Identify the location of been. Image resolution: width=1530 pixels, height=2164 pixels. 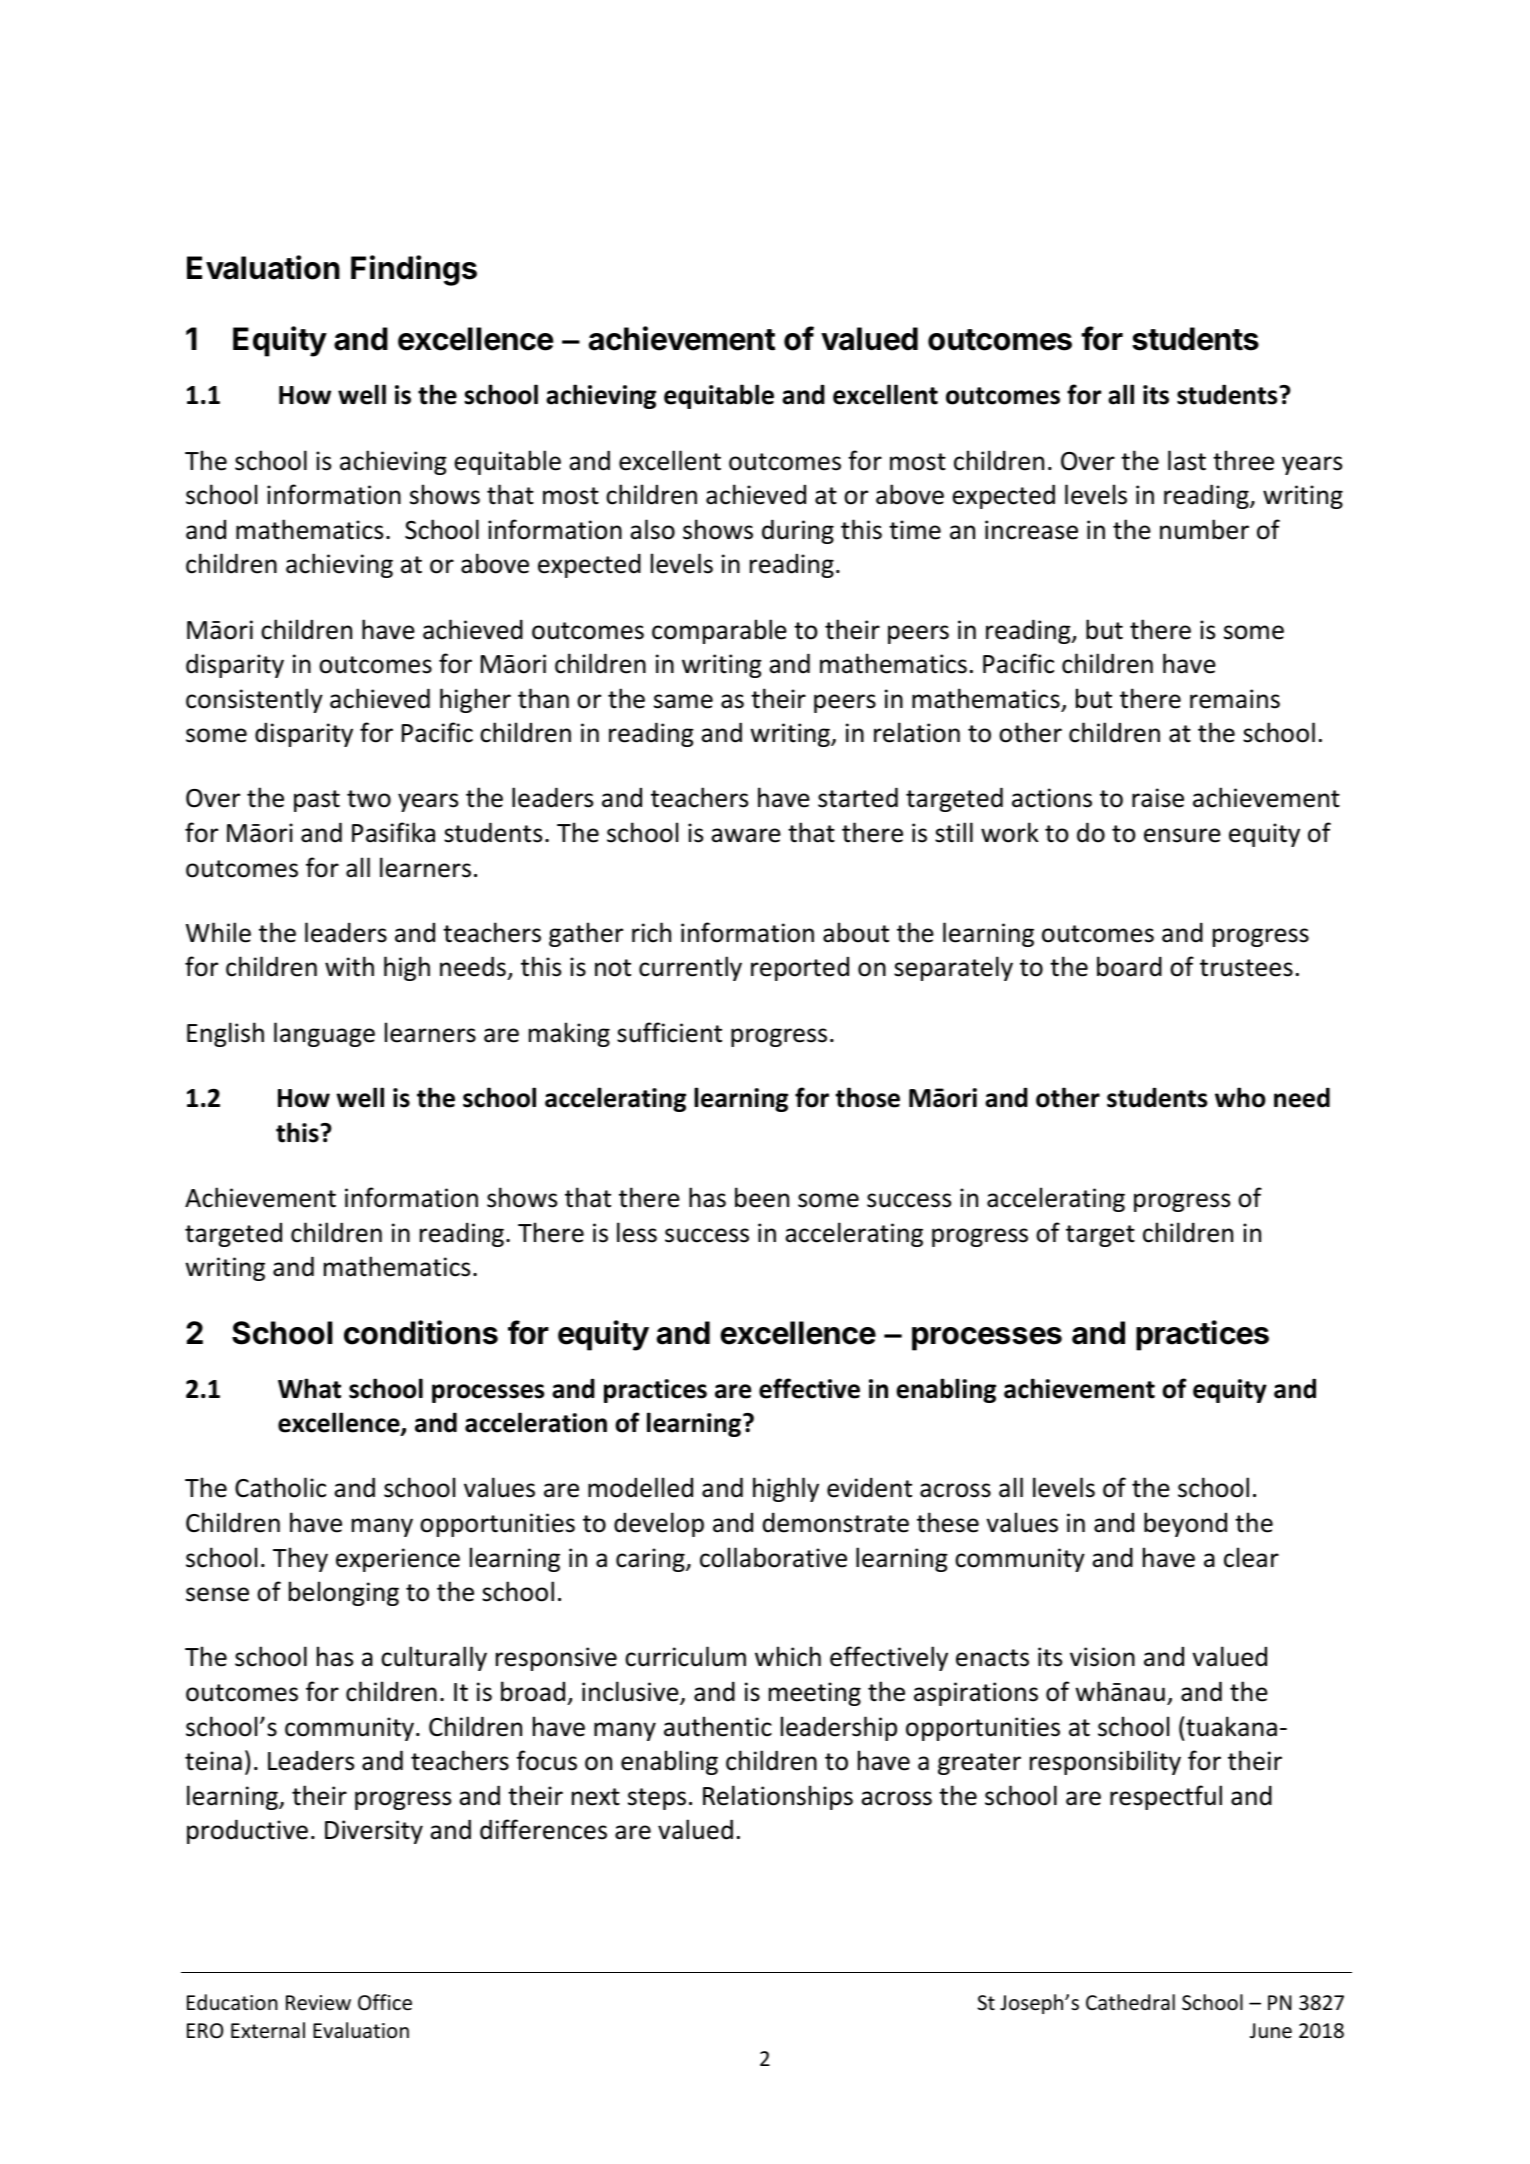
(762, 1197).
